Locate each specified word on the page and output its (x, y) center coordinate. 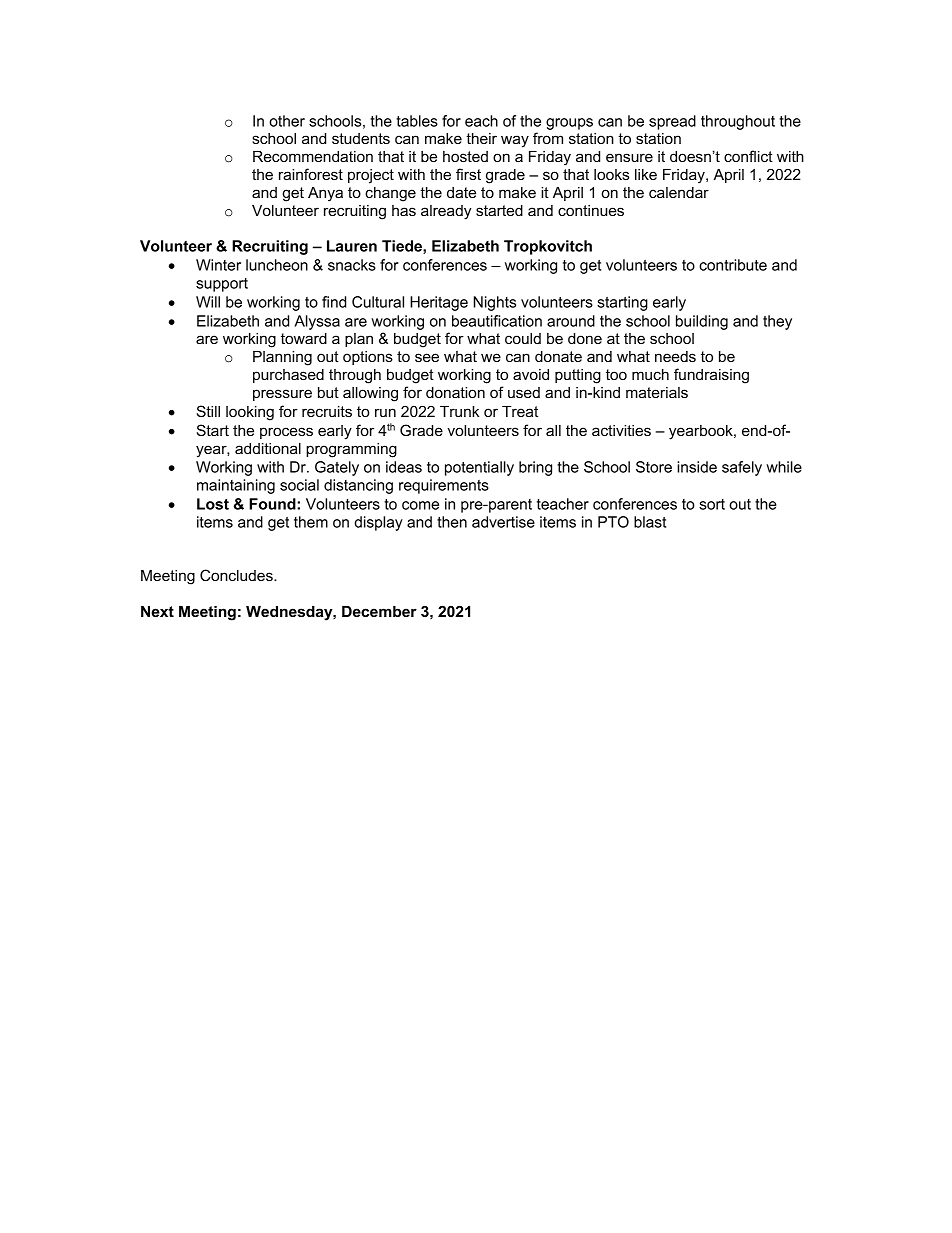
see (427, 357)
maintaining (236, 486)
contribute (733, 265)
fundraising (711, 376)
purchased (288, 376)
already (446, 212)
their (481, 138)
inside (697, 467)
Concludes (237, 575)
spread (672, 122)
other (287, 121)
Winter (218, 265)
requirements (444, 486)
